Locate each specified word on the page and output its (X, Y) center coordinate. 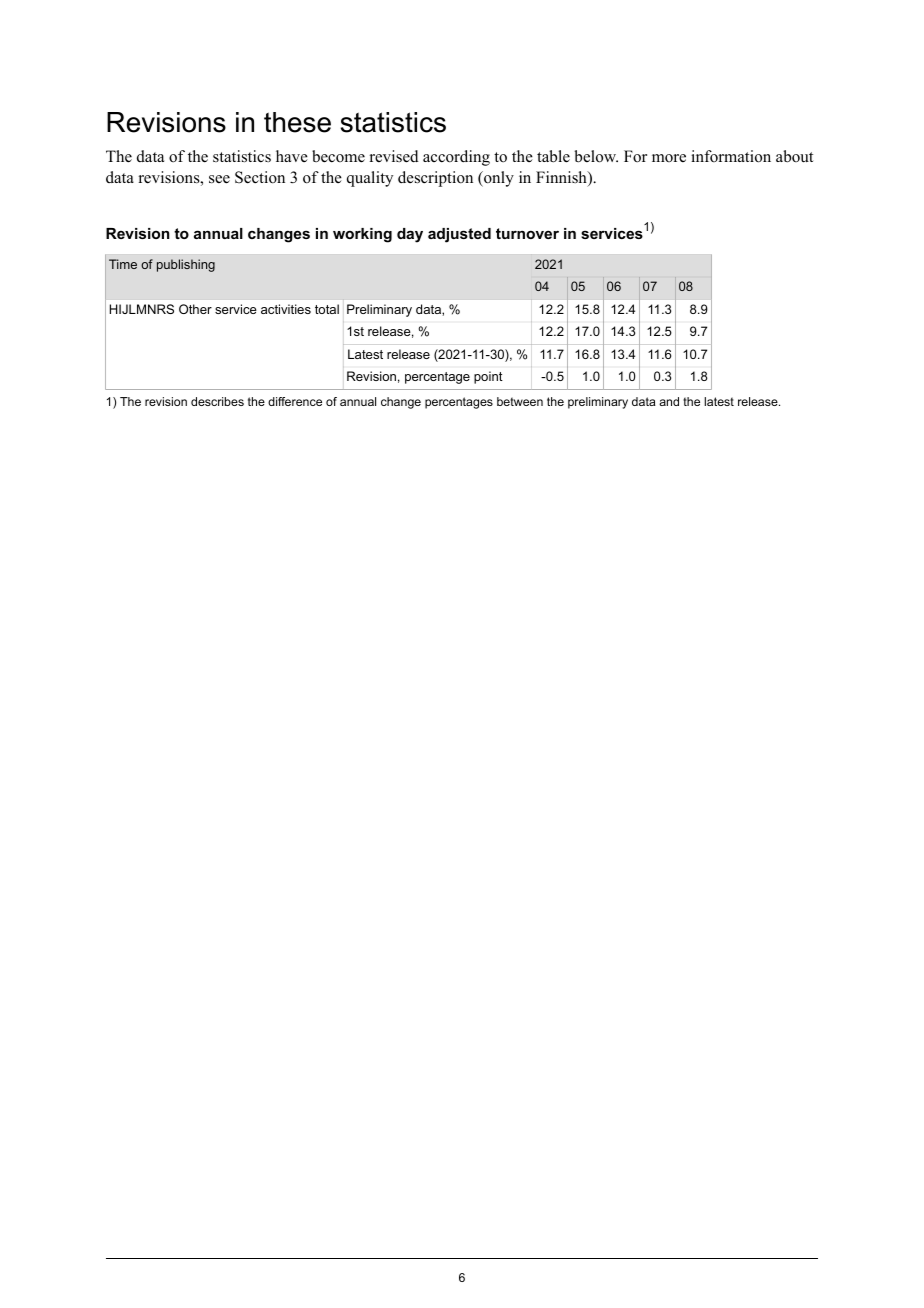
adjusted (459, 235)
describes (217, 401)
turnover (527, 233)
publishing (186, 265)
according (456, 158)
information (731, 156)
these (297, 122)
